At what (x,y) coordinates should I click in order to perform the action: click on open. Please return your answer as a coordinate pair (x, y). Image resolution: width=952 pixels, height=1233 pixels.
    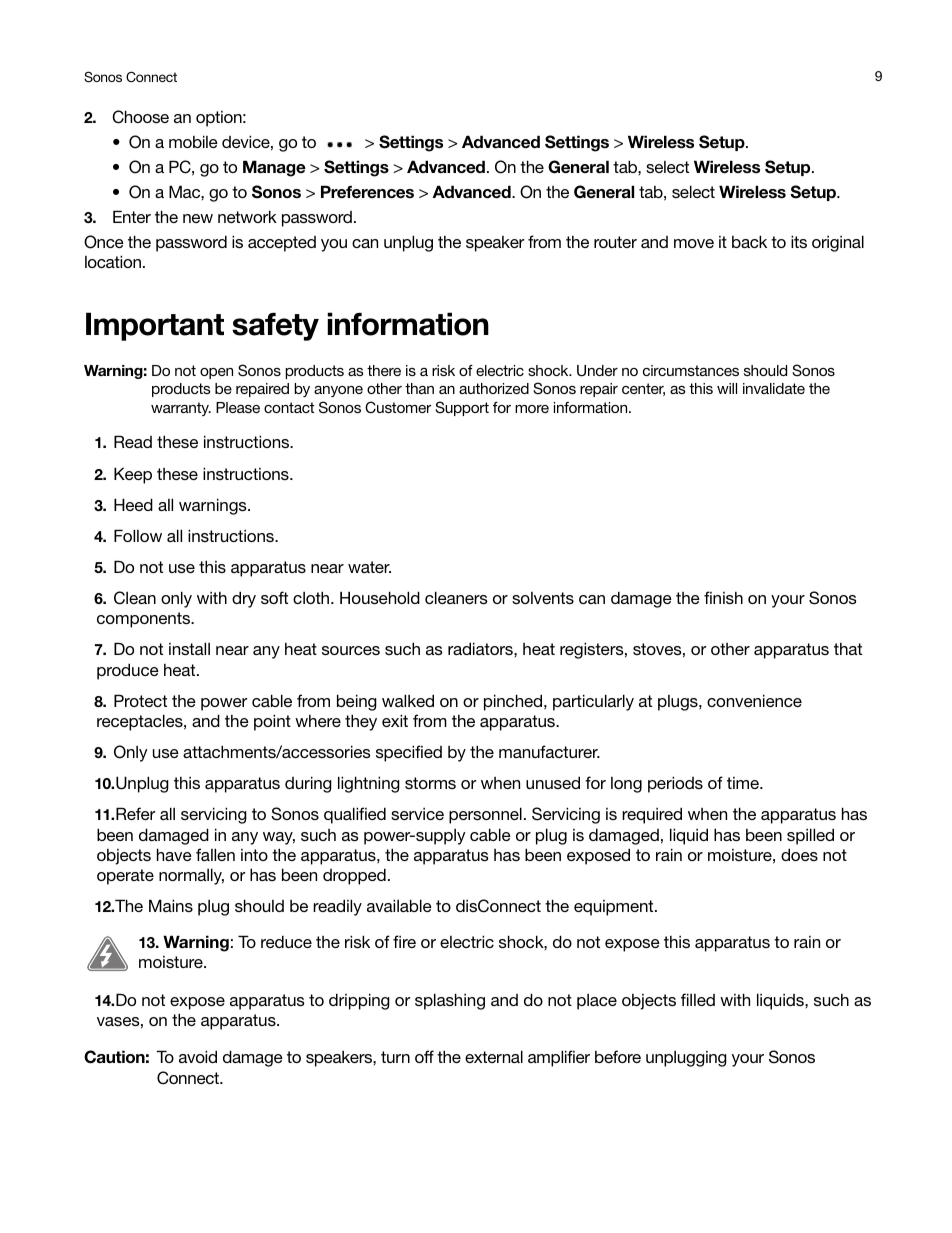
    Looking at the image, I should click on (216, 373).
